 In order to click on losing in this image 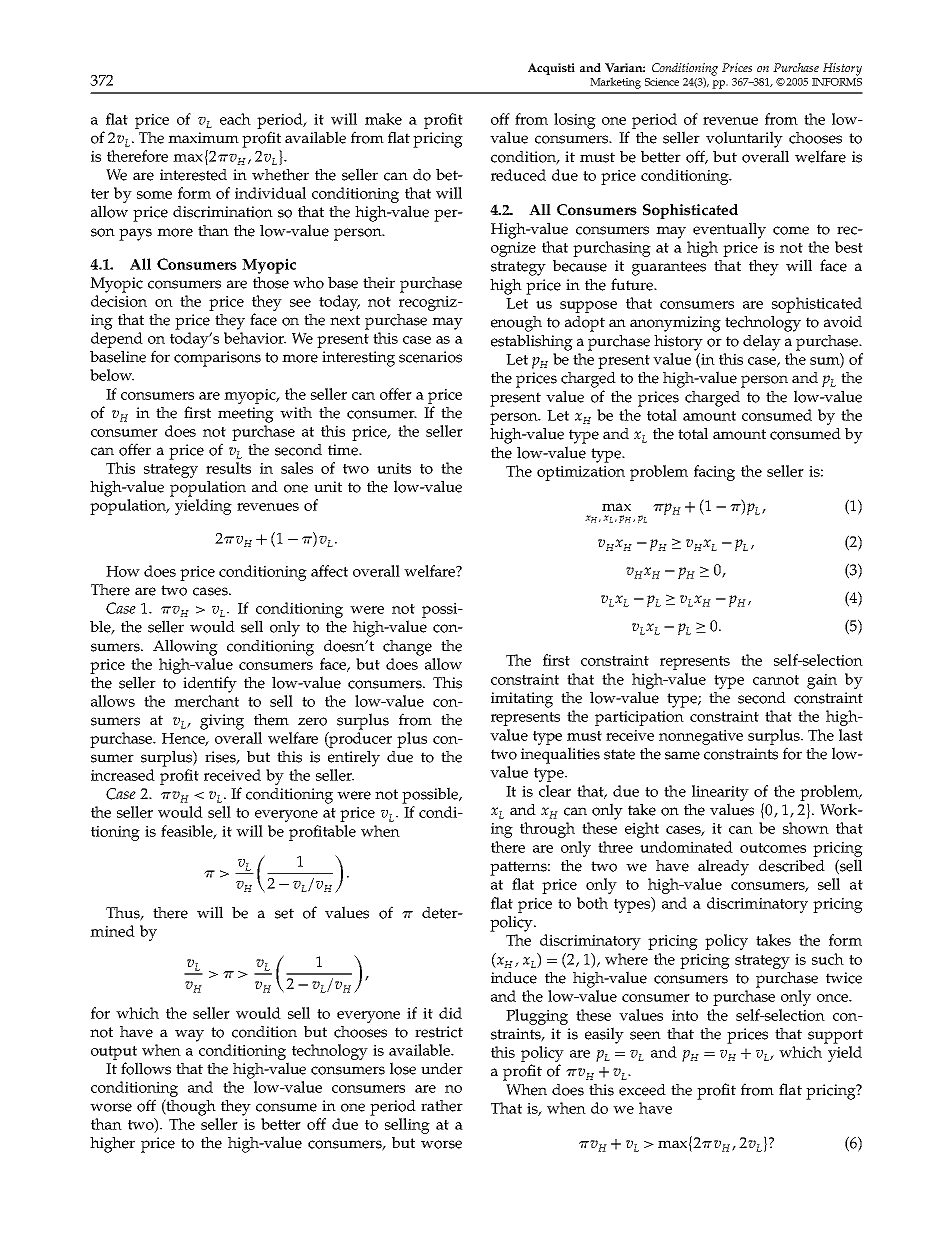, I will do `click(575, 121)`.
